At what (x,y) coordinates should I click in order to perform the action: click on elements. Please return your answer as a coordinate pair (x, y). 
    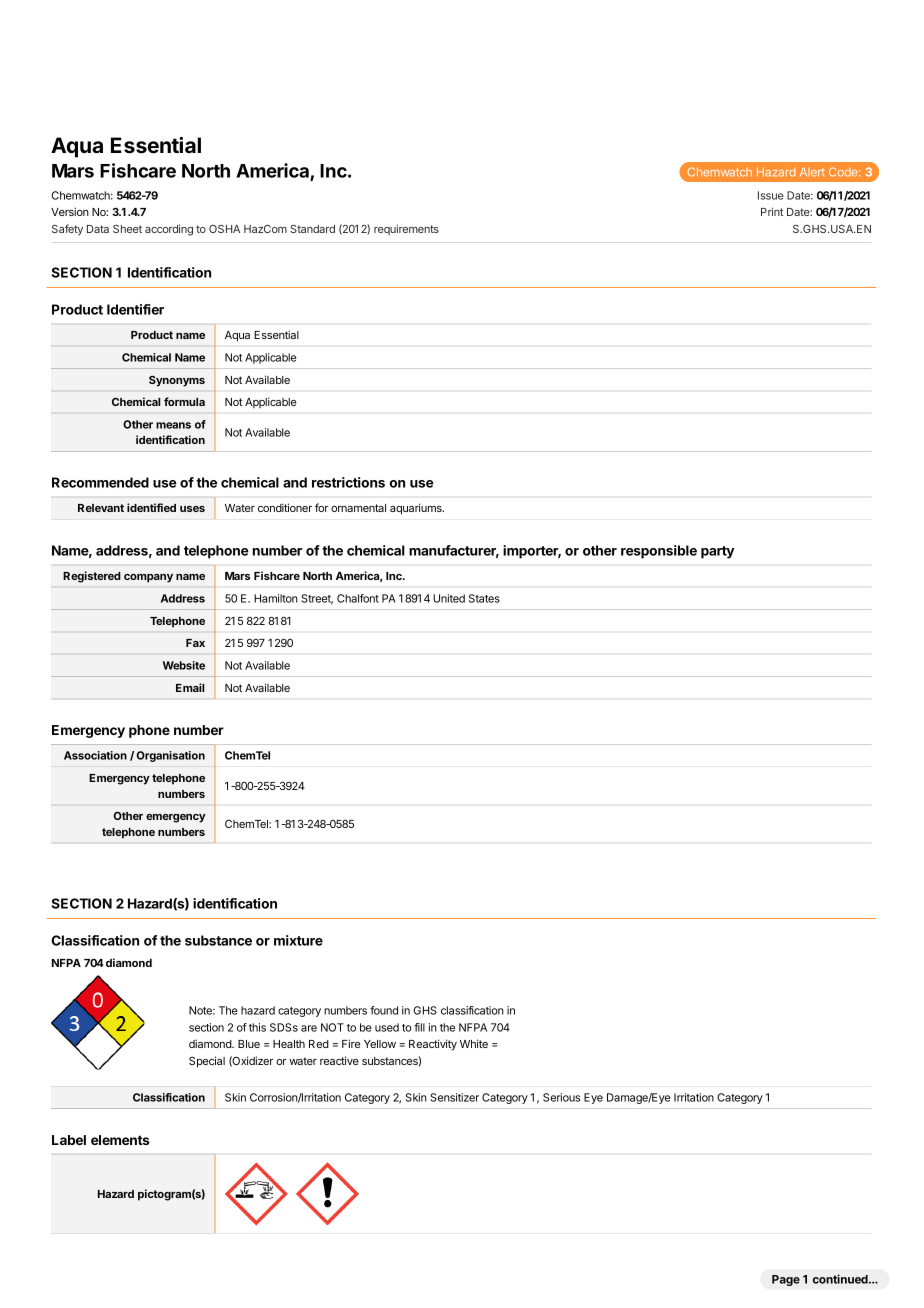
    Looking at the image, I should click on (120, 1140).
